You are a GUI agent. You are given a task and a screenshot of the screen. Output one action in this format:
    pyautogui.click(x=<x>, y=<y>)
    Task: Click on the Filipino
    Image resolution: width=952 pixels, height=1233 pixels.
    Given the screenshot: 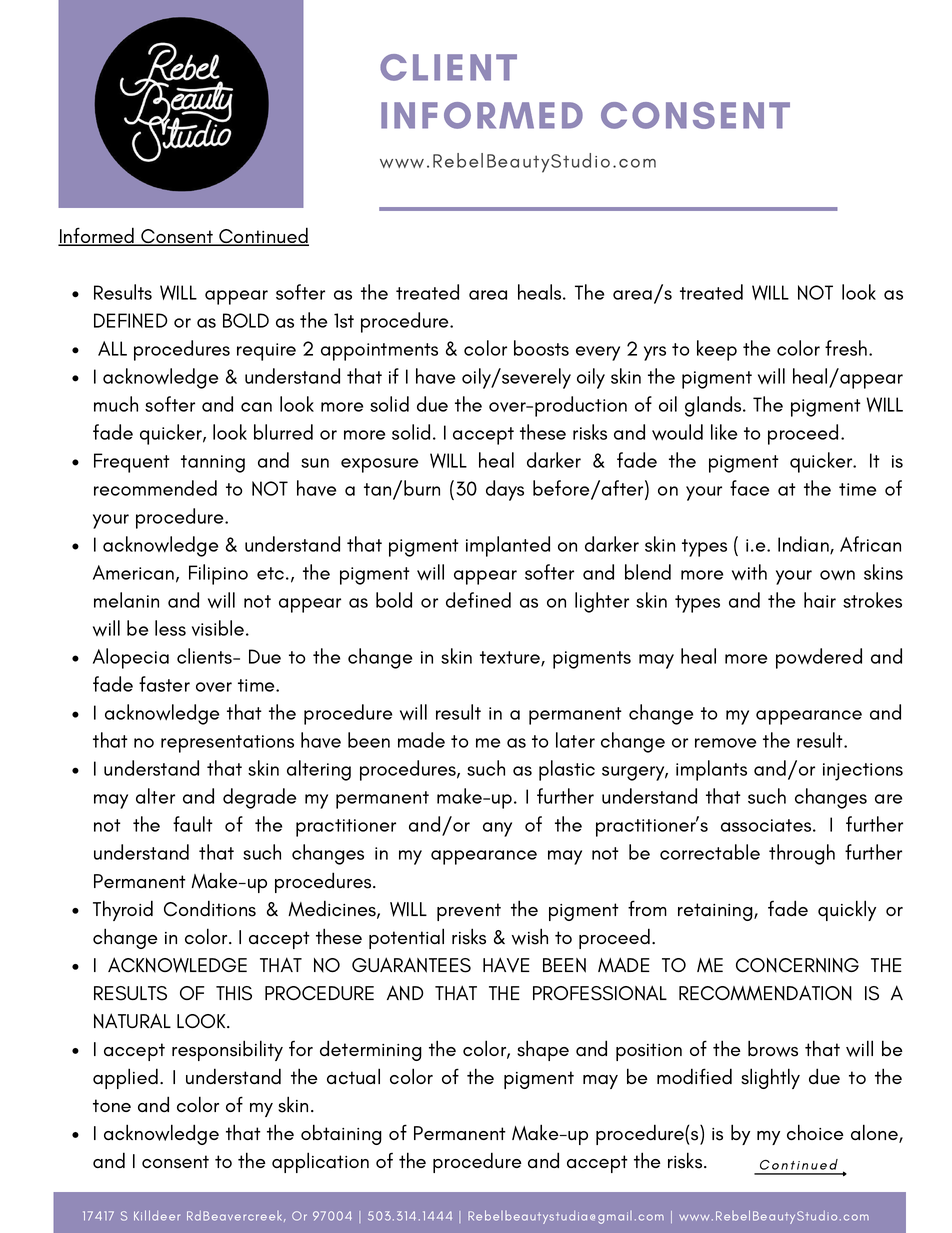 What is the action you would take?
    pyautogui.click(x=218, y=574)
